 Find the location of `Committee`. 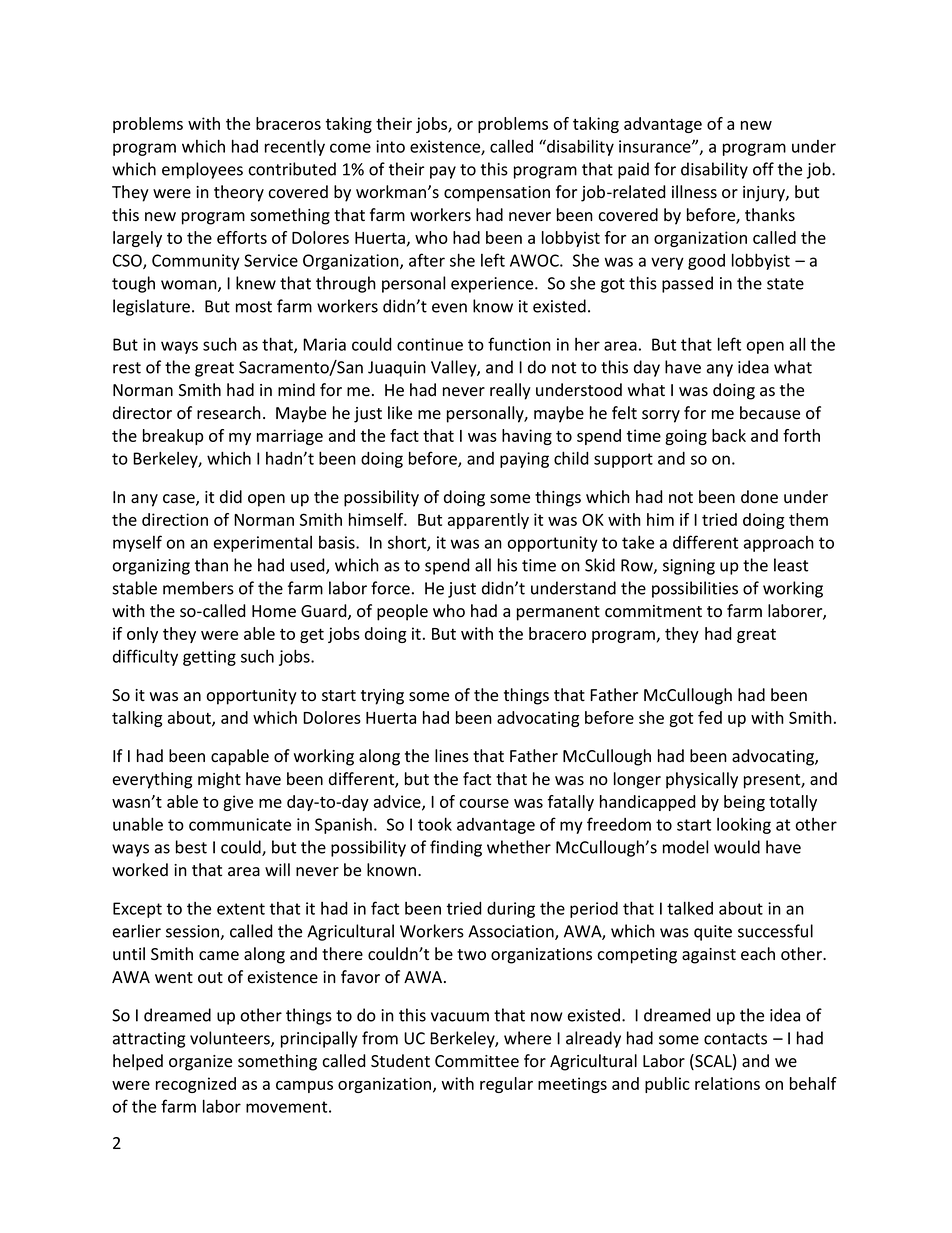

Committee is located at coordinates (477, 1061).
